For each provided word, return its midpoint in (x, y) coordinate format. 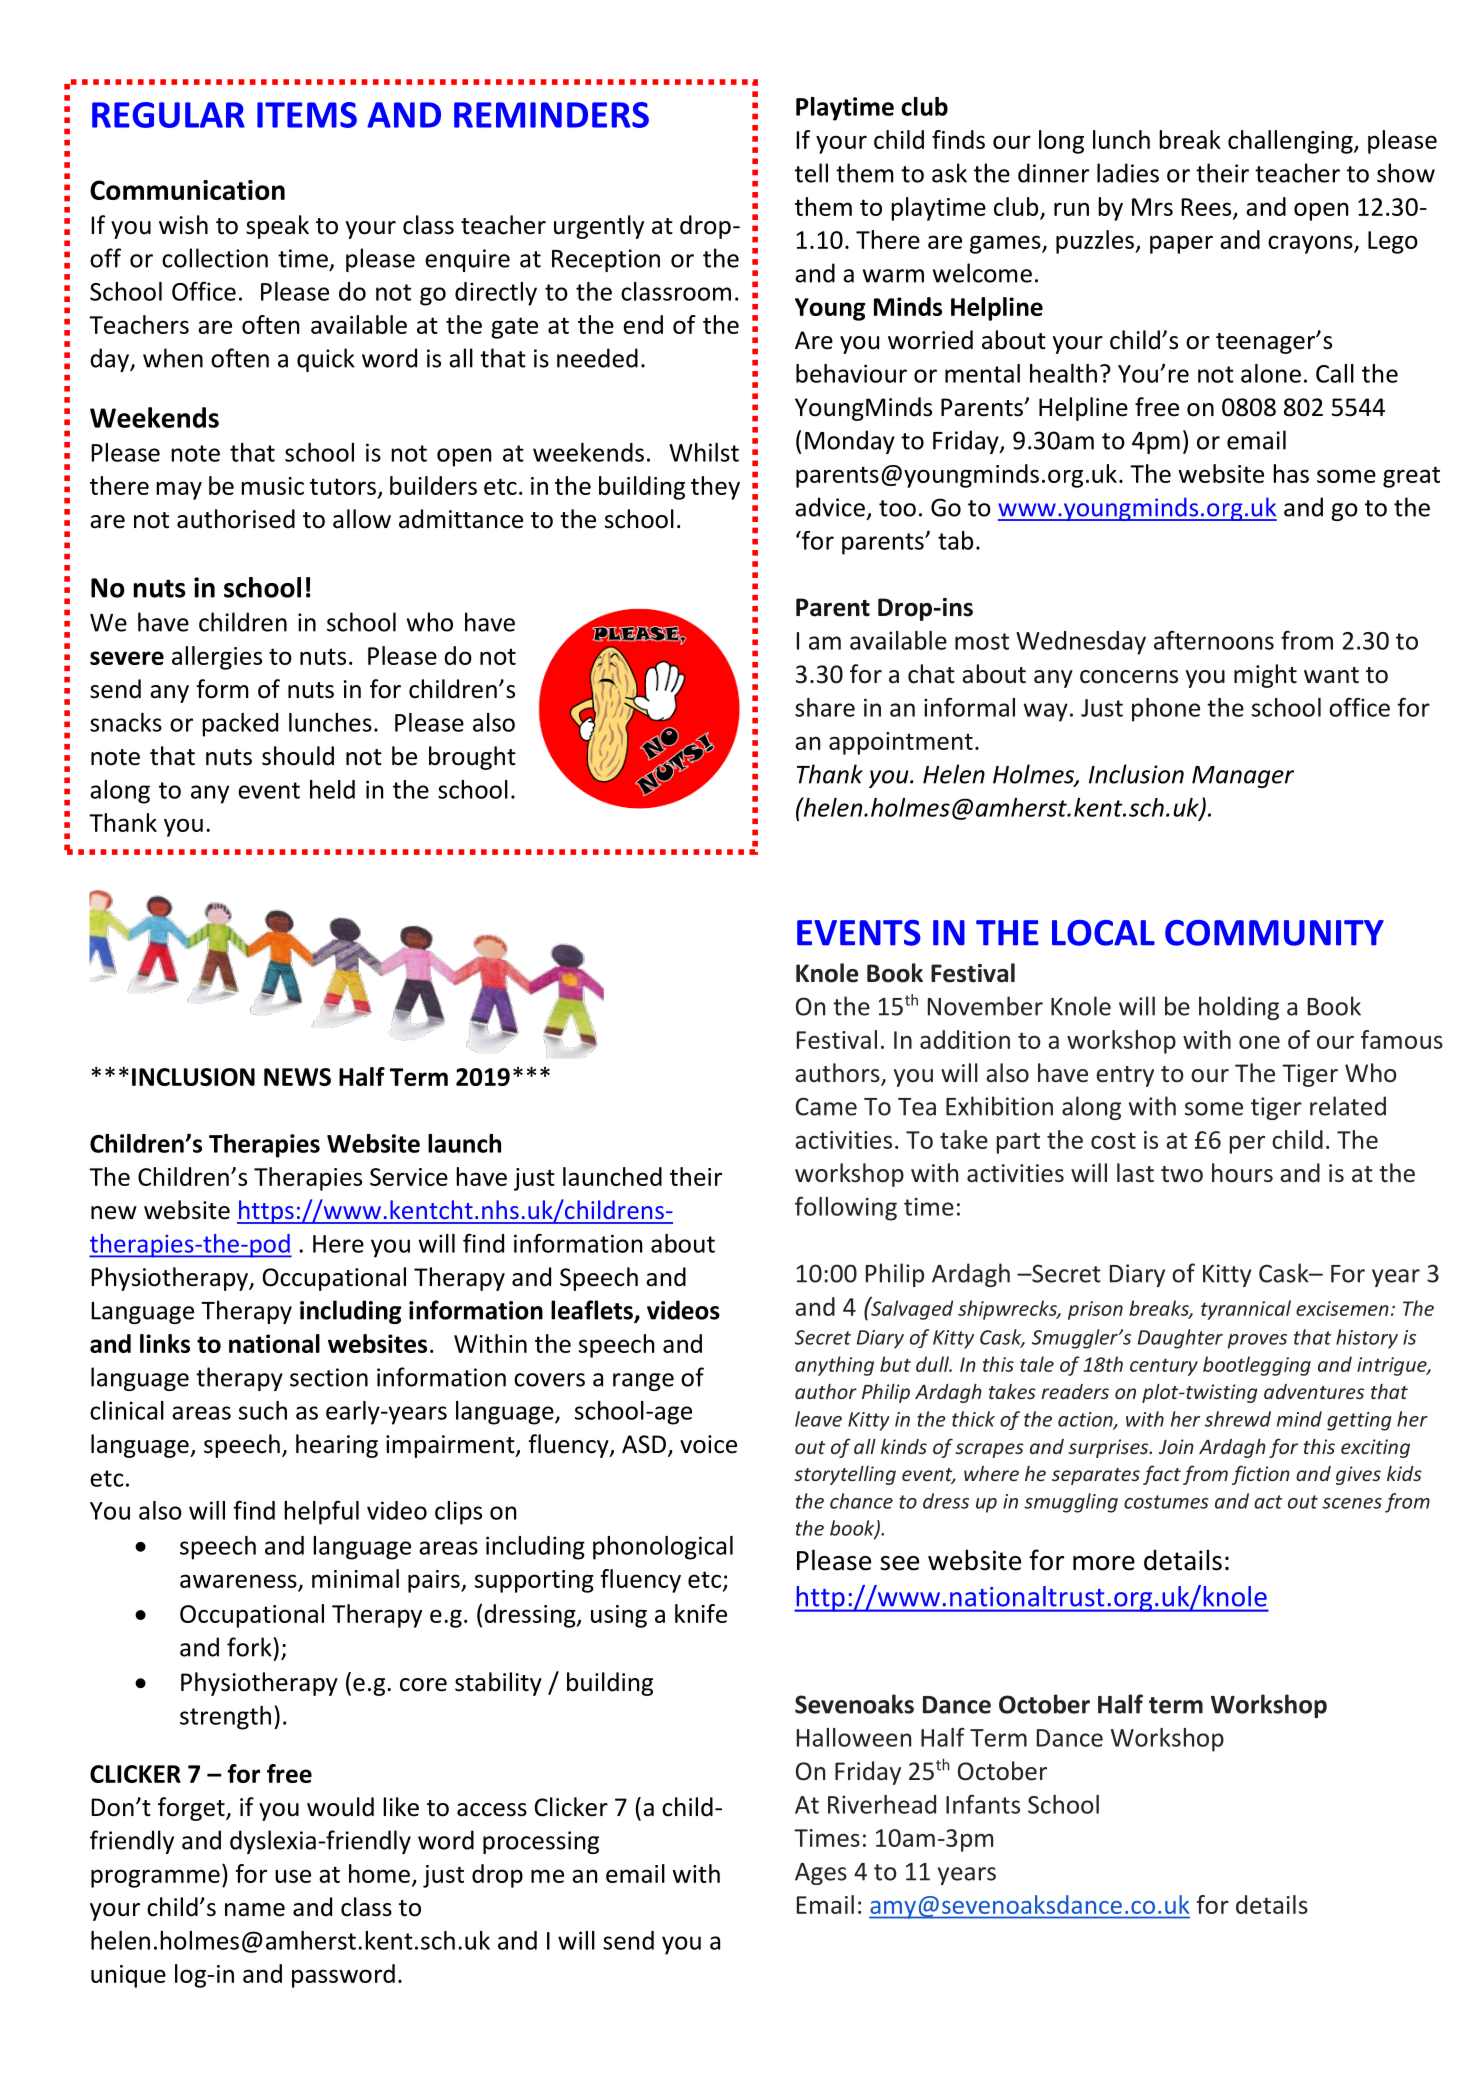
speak (277, 227)
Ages (821, 1874)
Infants (983, 1804)
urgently (599, 227)
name (255, 1910)
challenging (1291, 142)
